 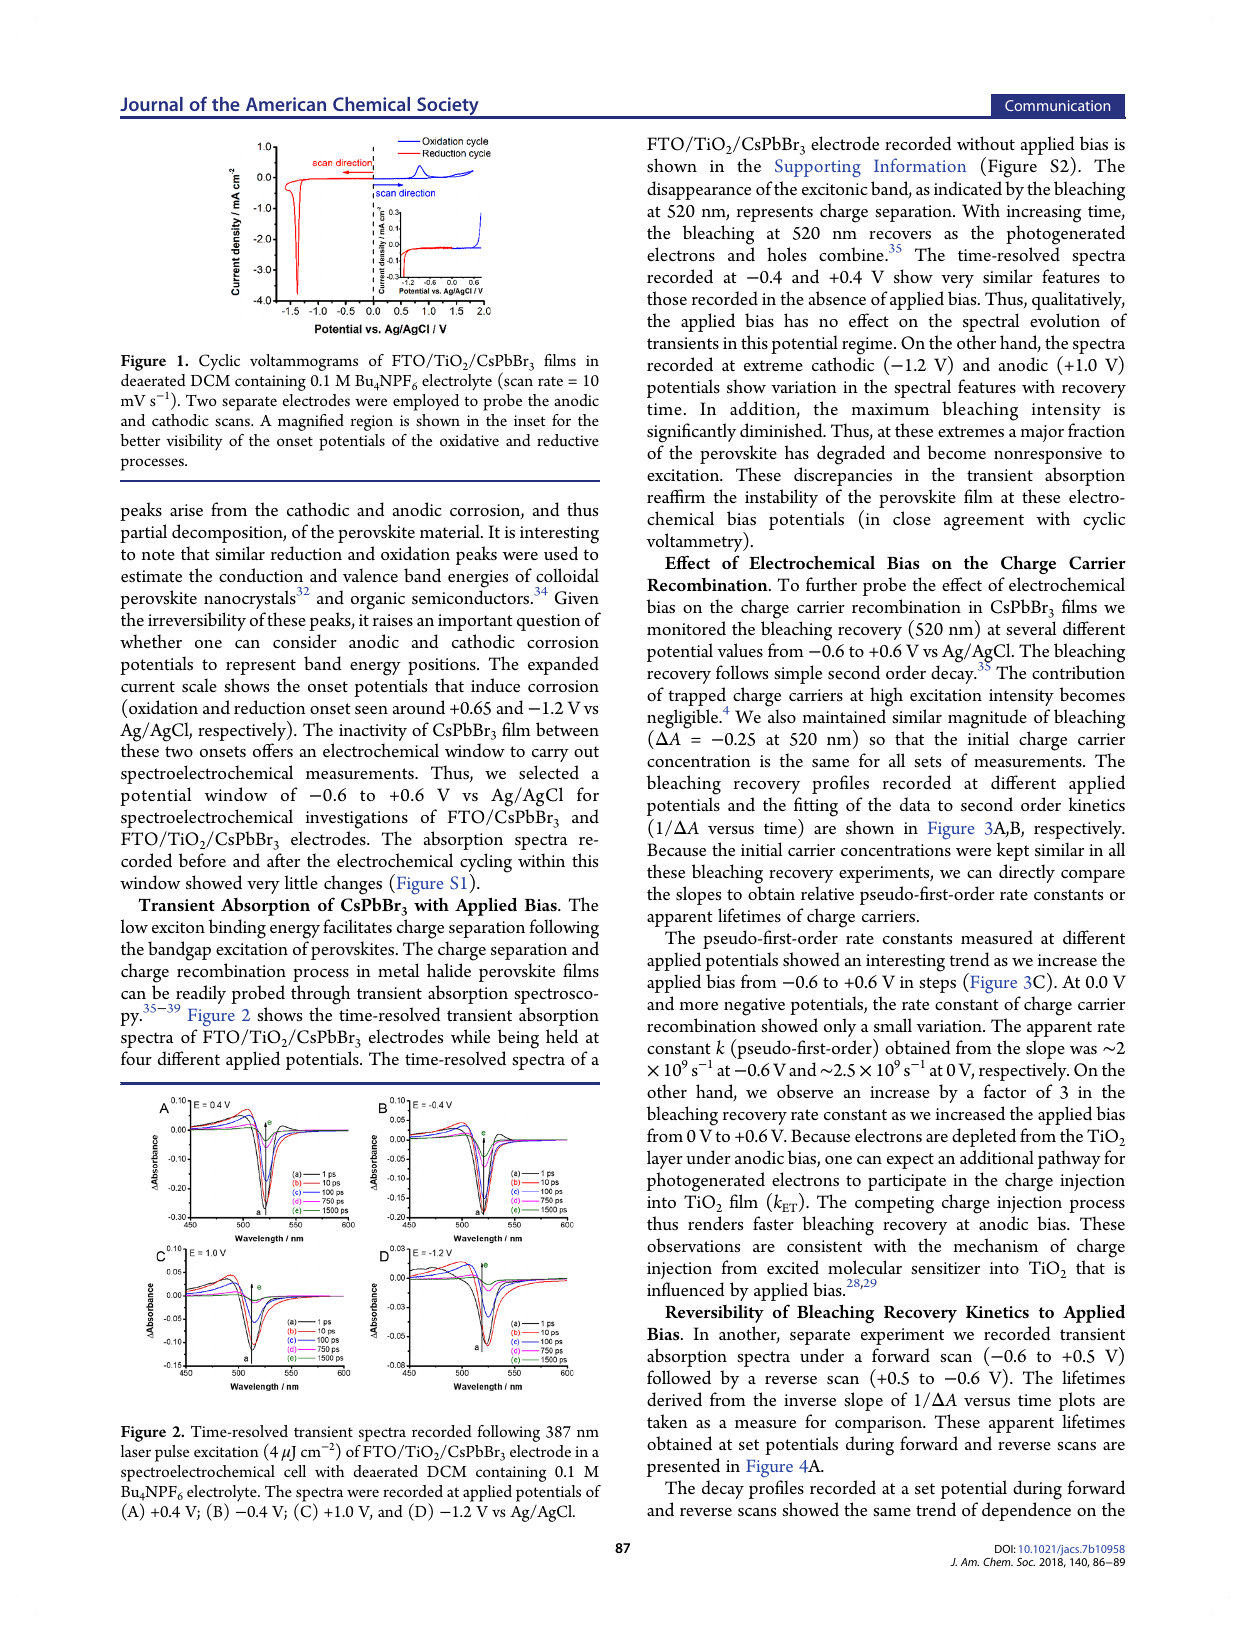 What do you see at coordinates (968, 188) in the page?
I see `indicated` at bounding box center [968, 188].
